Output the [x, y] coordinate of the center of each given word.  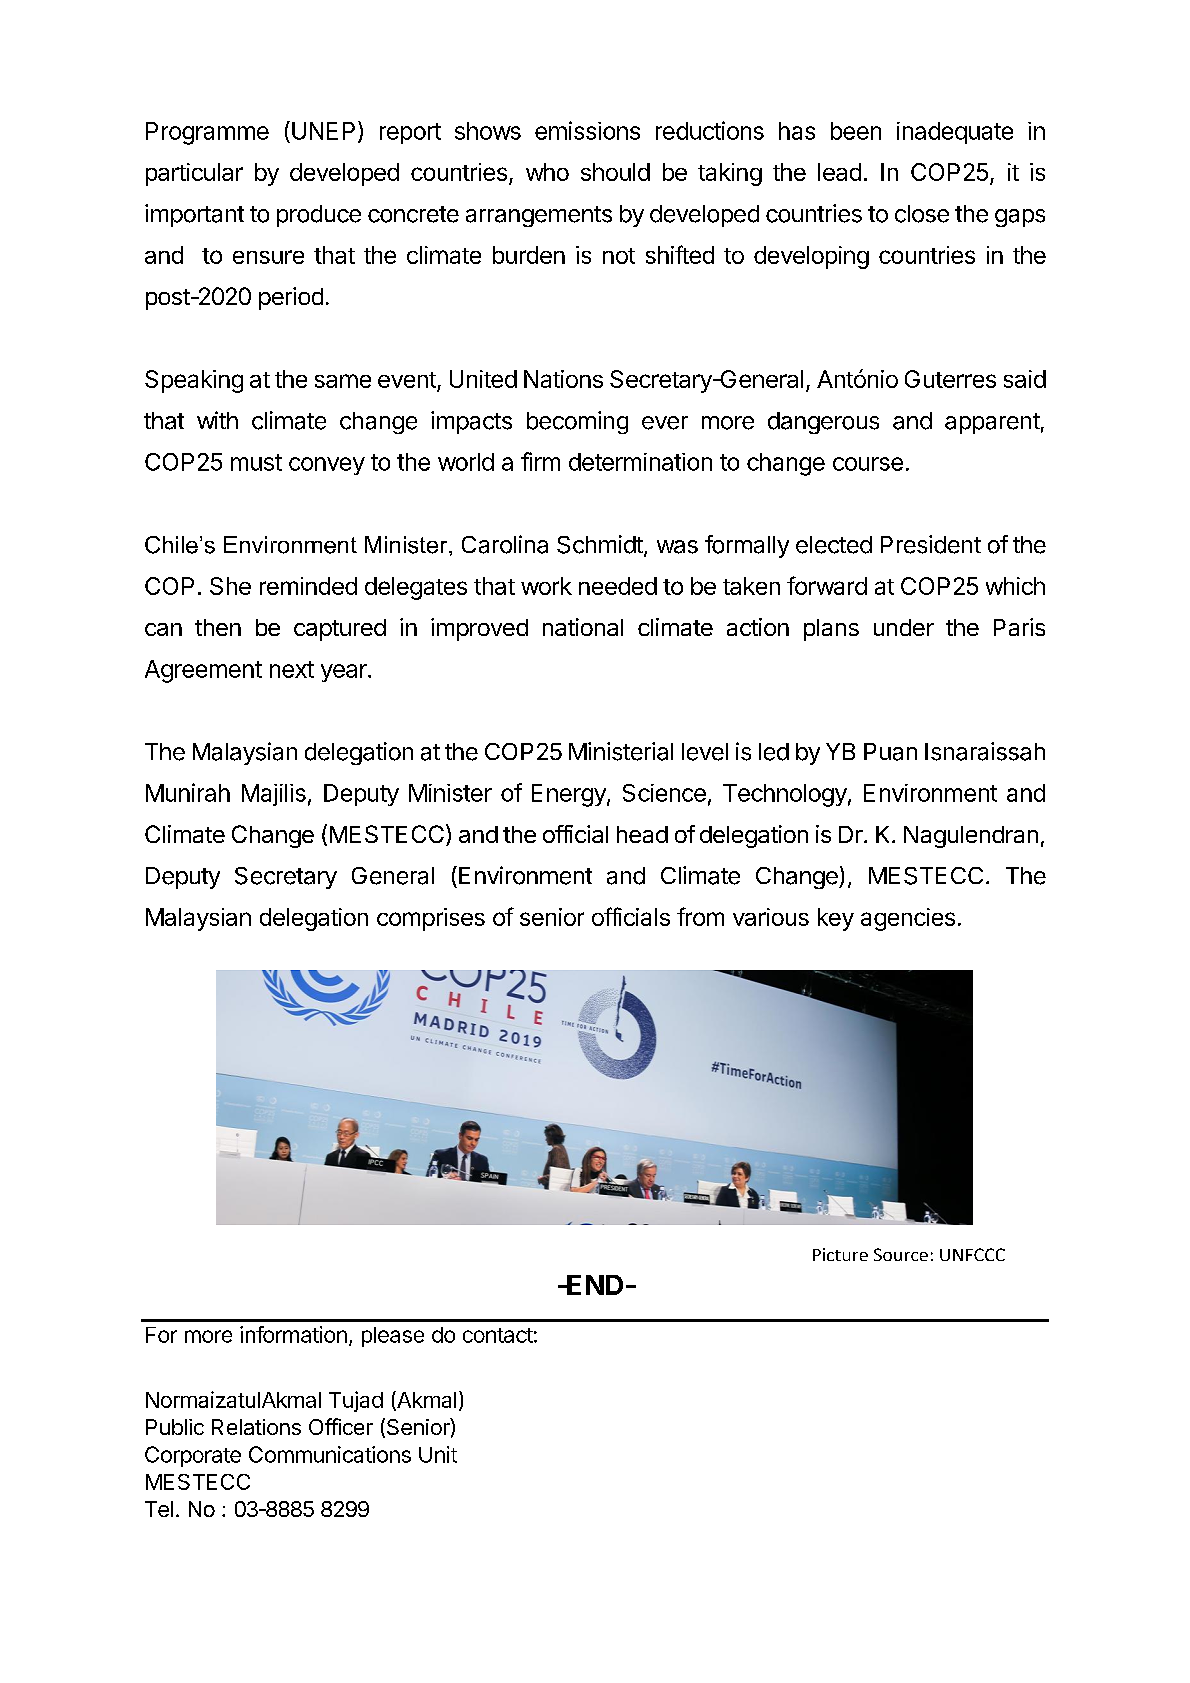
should [615, 172]
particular [194, 174]
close [922, 214]
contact [498, 1335]
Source [901, 1254]
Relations [256, 1427]
